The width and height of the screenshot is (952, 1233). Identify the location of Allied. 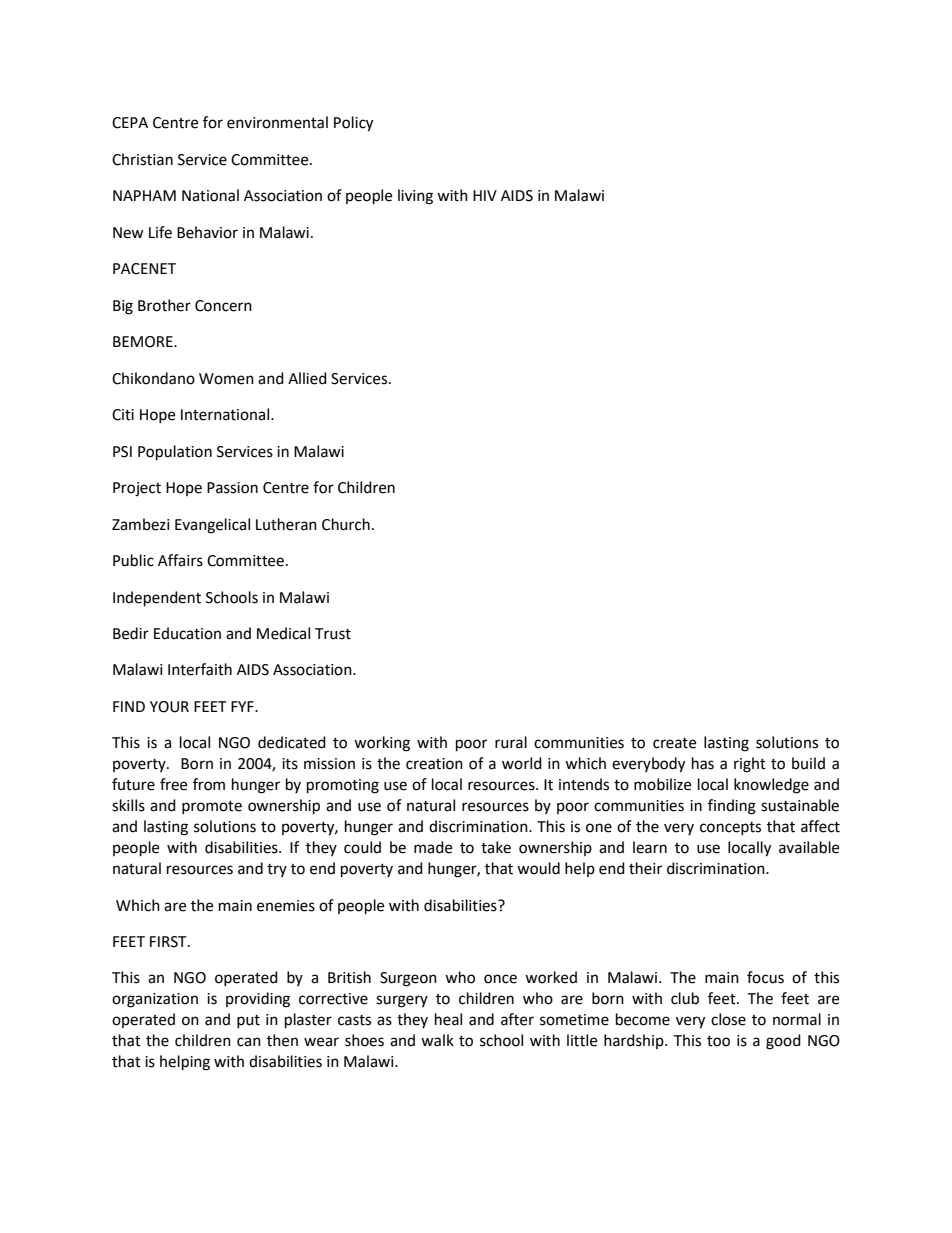
(307, 378).
